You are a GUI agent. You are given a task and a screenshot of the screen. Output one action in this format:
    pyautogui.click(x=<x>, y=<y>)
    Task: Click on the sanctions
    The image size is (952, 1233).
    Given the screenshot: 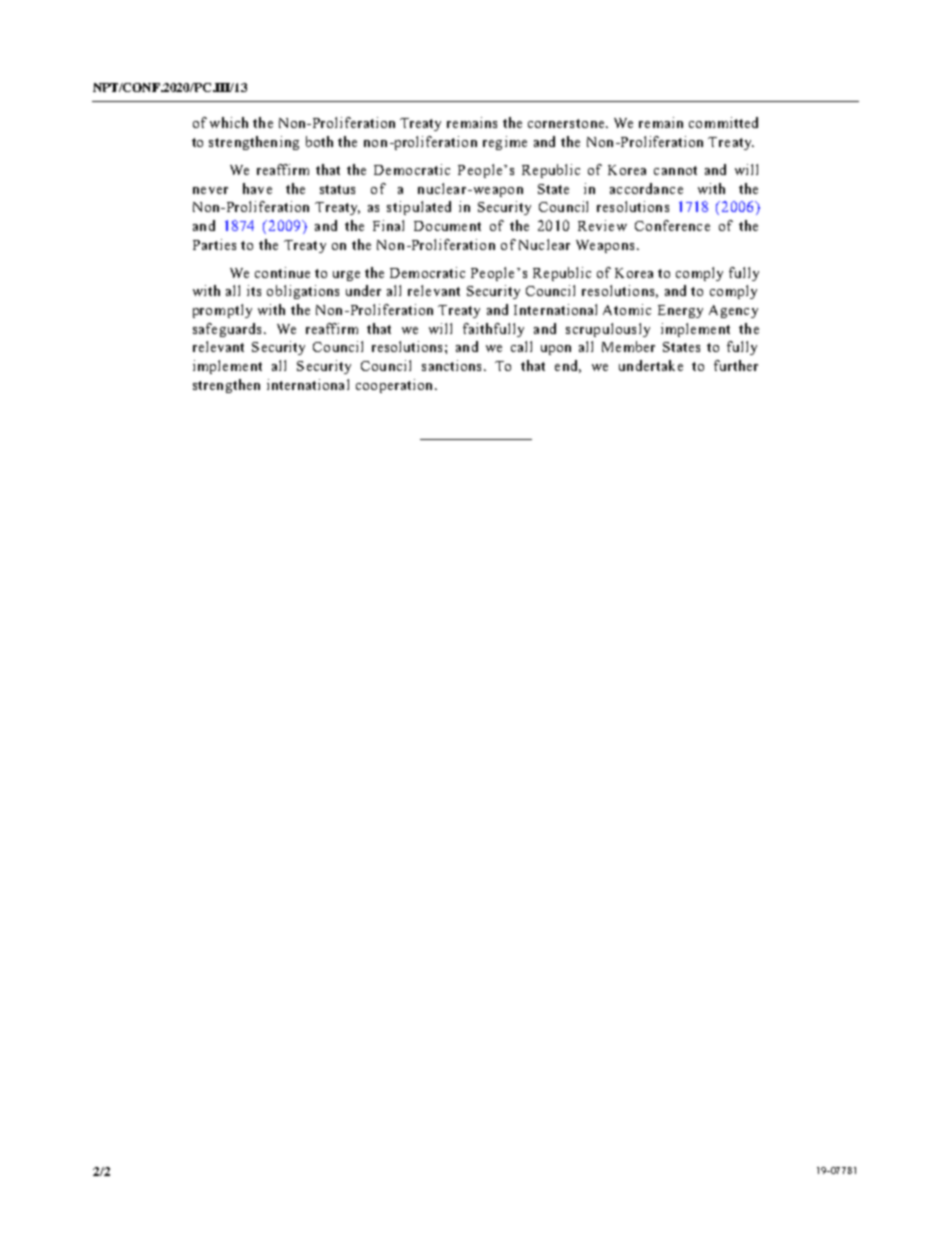 What is the action you would take?
    pyautogui.click(x=453, y=365)
